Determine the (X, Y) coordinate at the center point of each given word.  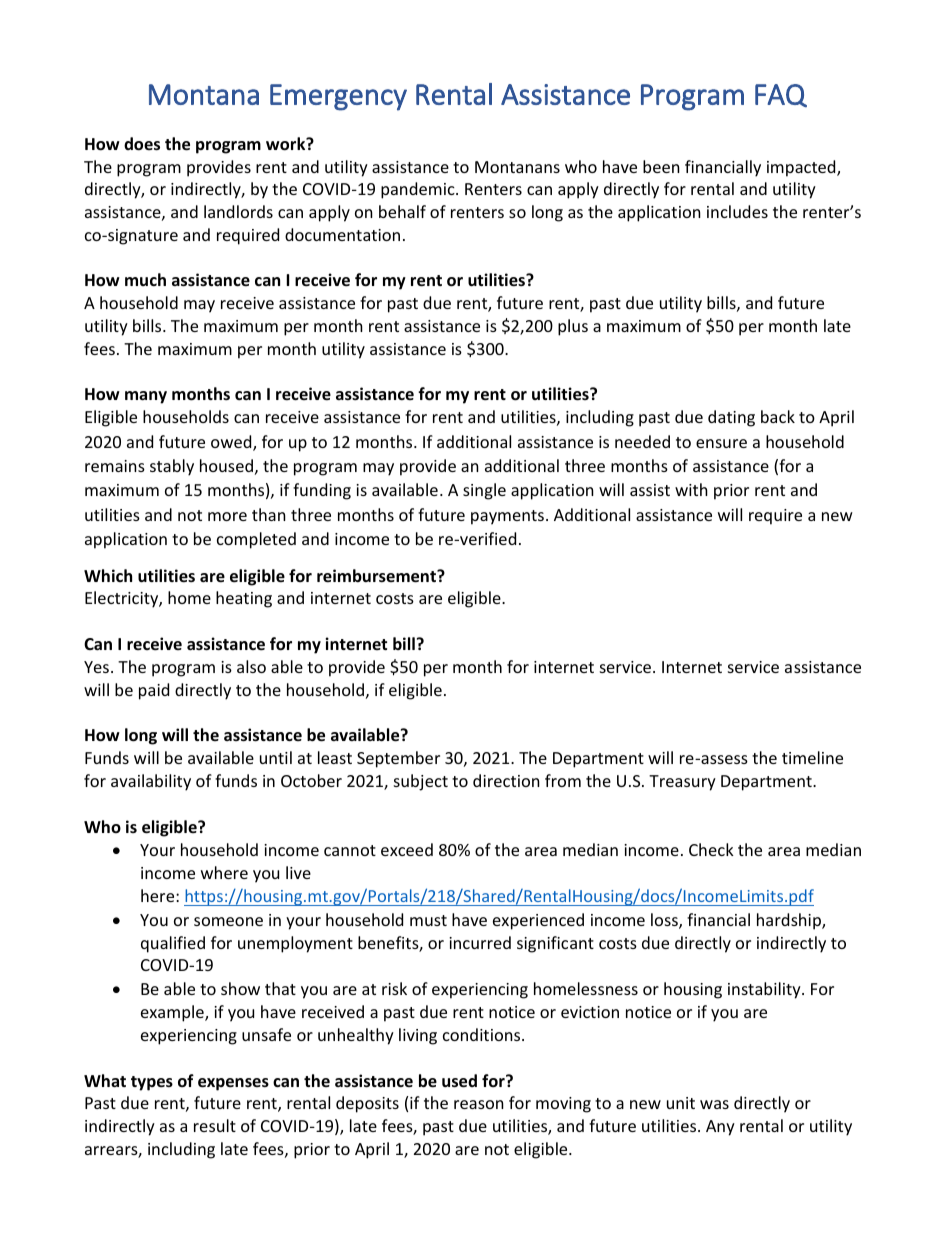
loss (665, 921)
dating (731, 418)
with (691, 489)
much (145, 279)
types (152, 1083)
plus (573, 327)
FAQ (781, 95)
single (484, 491)
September (398, 759)
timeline (812, 757)
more (227, 516)
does (142, 144)
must (428, 920)
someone (228, 921)
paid (154, 691)
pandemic (419, 190)
